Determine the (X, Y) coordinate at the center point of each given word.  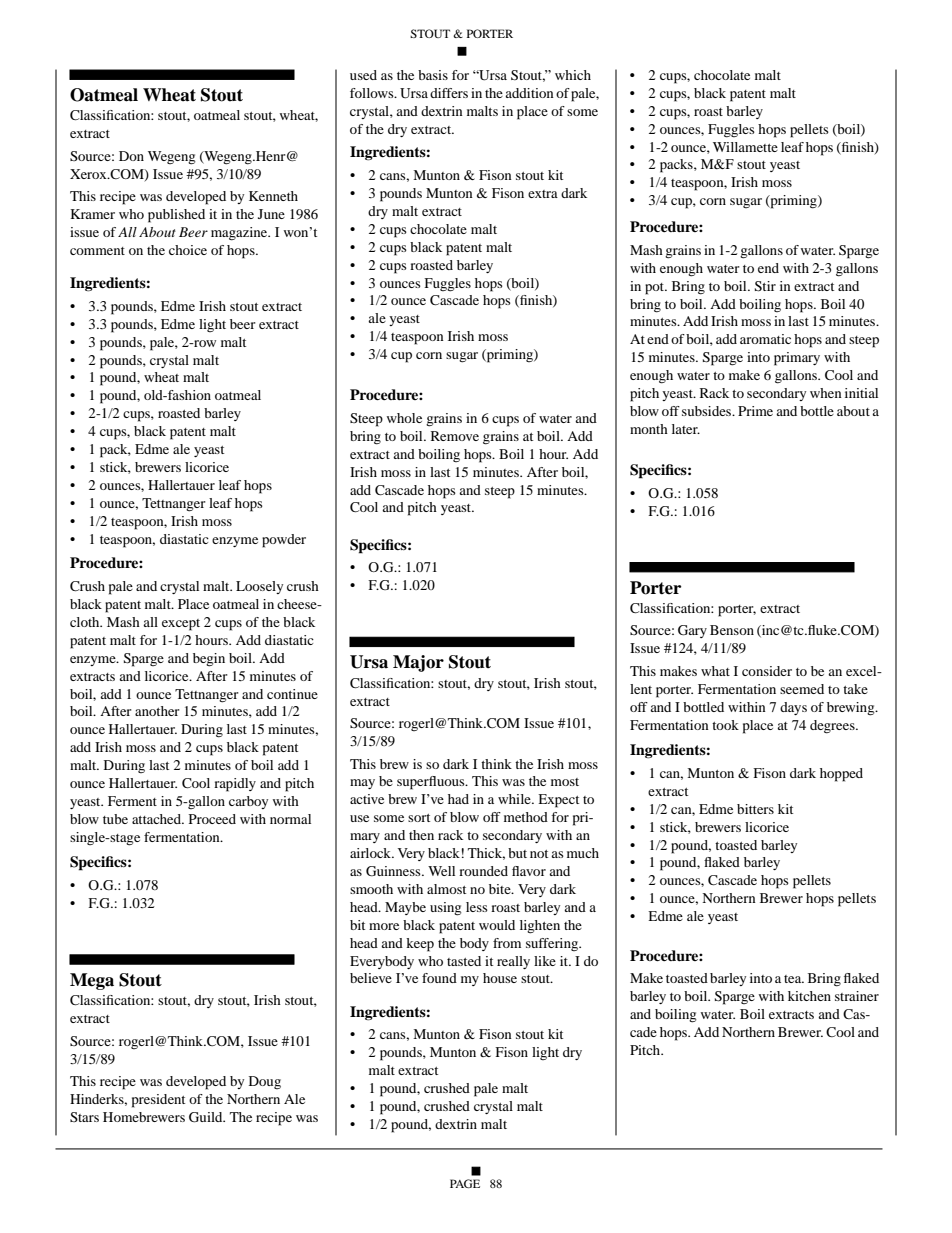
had (458, 799)
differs (449, 93)
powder (284, 541)
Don (131, 156)
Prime (755, 411)
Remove (455, 436)
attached (158, 819)
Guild (207, 1117)
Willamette (745, 147)
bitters (755, 809)
